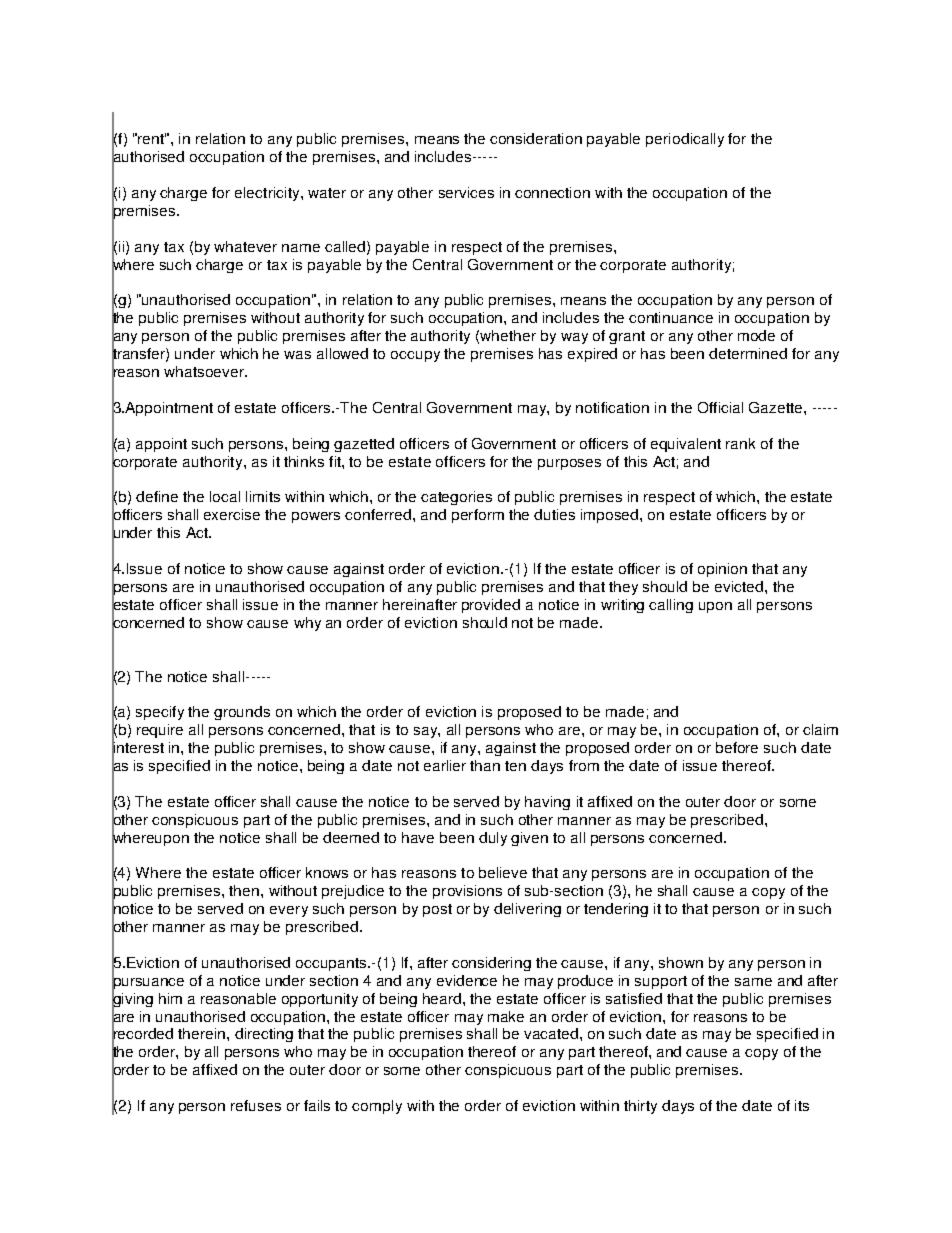 The image size is (952, 1233). Describe the element at coordinates (466, 192) in the document. I see `services` at that location.
